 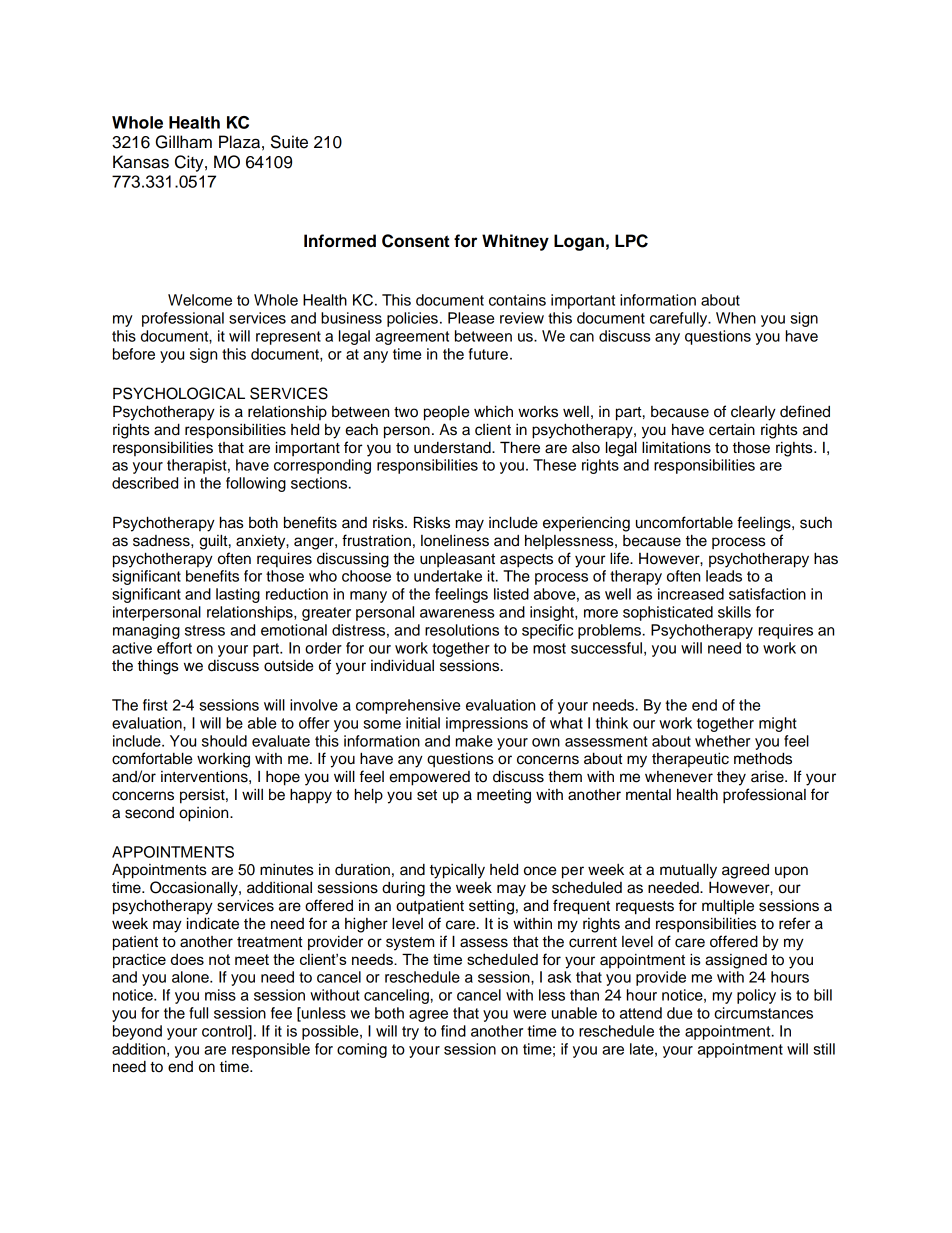 I want to click on Kansas, so click(x=141, y=162).
